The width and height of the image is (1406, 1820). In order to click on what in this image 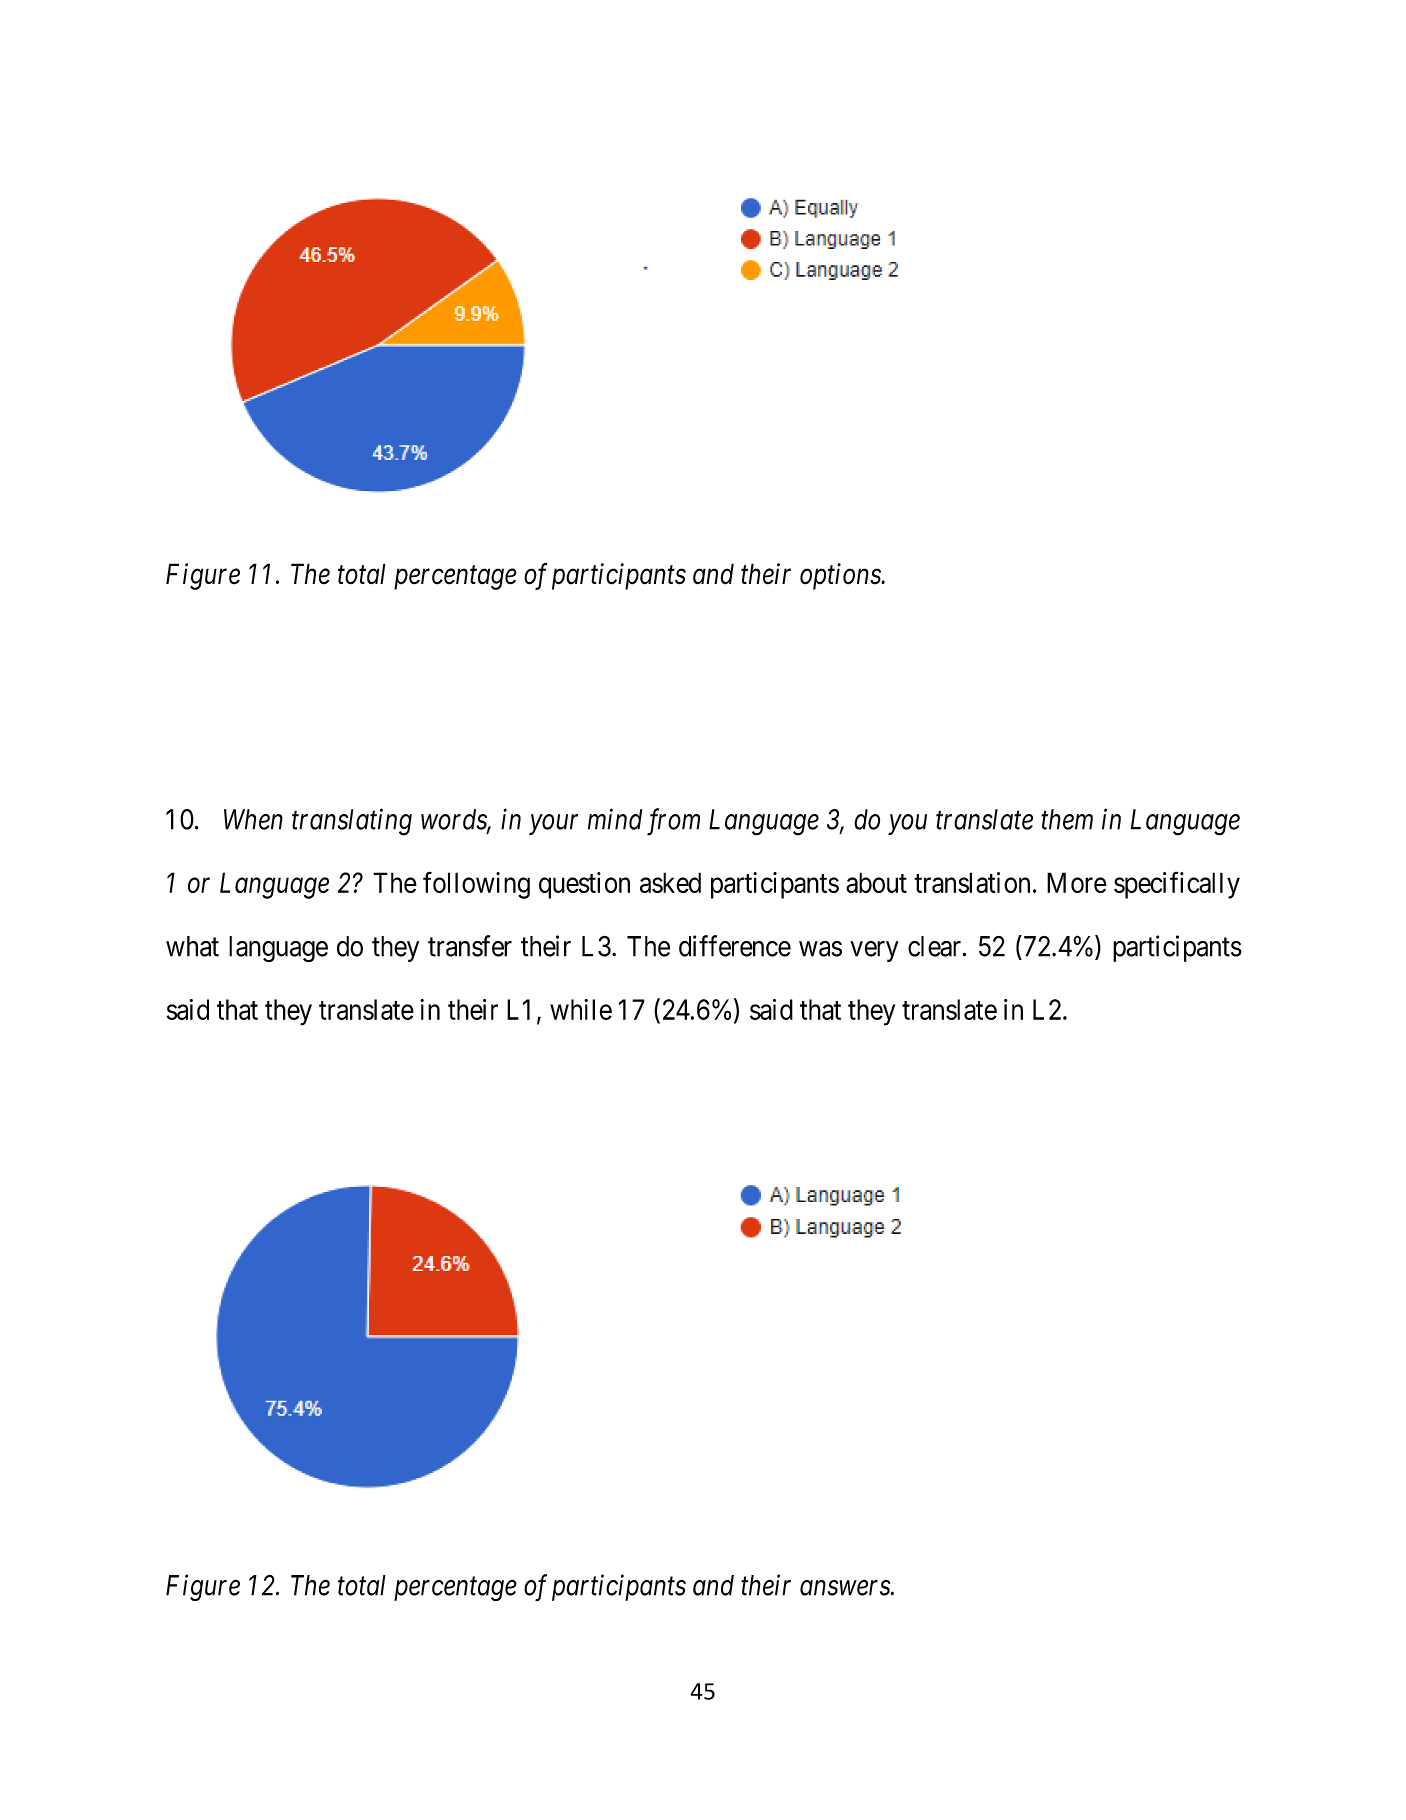, I will do `click(192, 946)`.
